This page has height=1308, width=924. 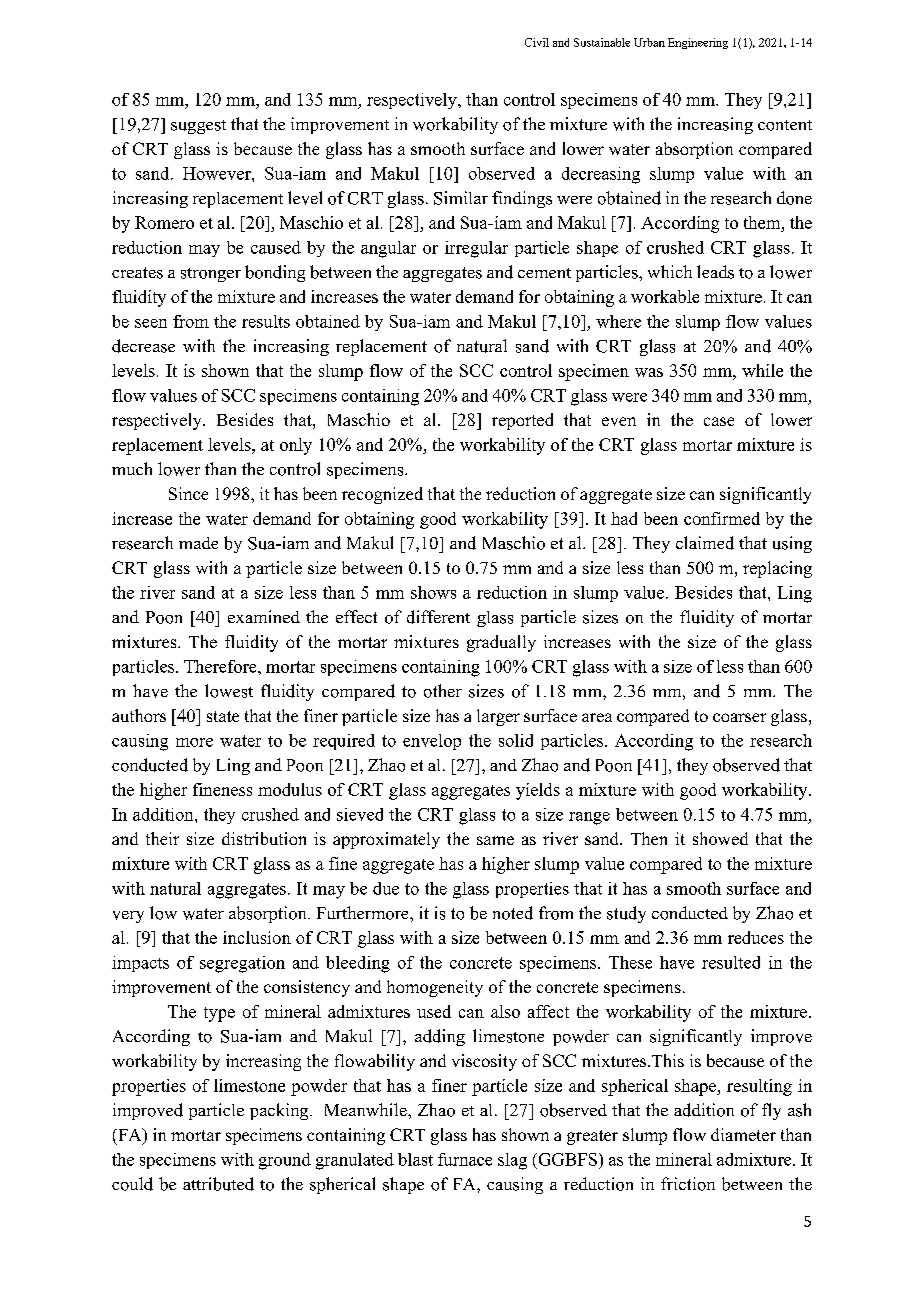 What do you see at coordinates (198, 127) in the page?
I see `suggest` at bounding box center [198, 127].
